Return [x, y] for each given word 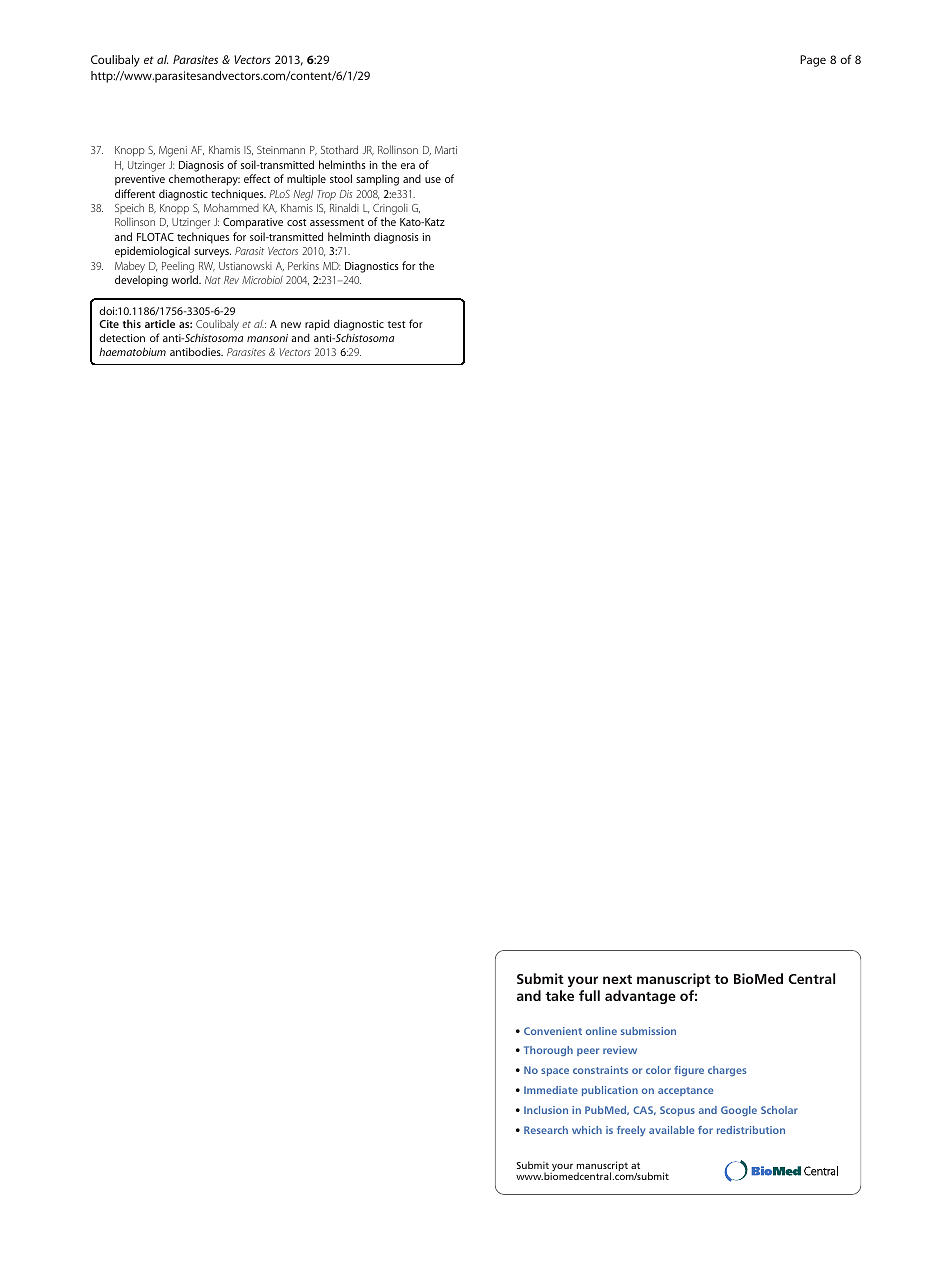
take [559, 995]
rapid [317, 326]
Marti [446, 150]
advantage [640, 997]
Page [813, 61]
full [589, 995]
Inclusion [546, 1110]
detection [122, 337]
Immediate [551, 1090]
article [160, 324]
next [617, 979]
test [396, 324]
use [433, 180]
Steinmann [281, 150]
